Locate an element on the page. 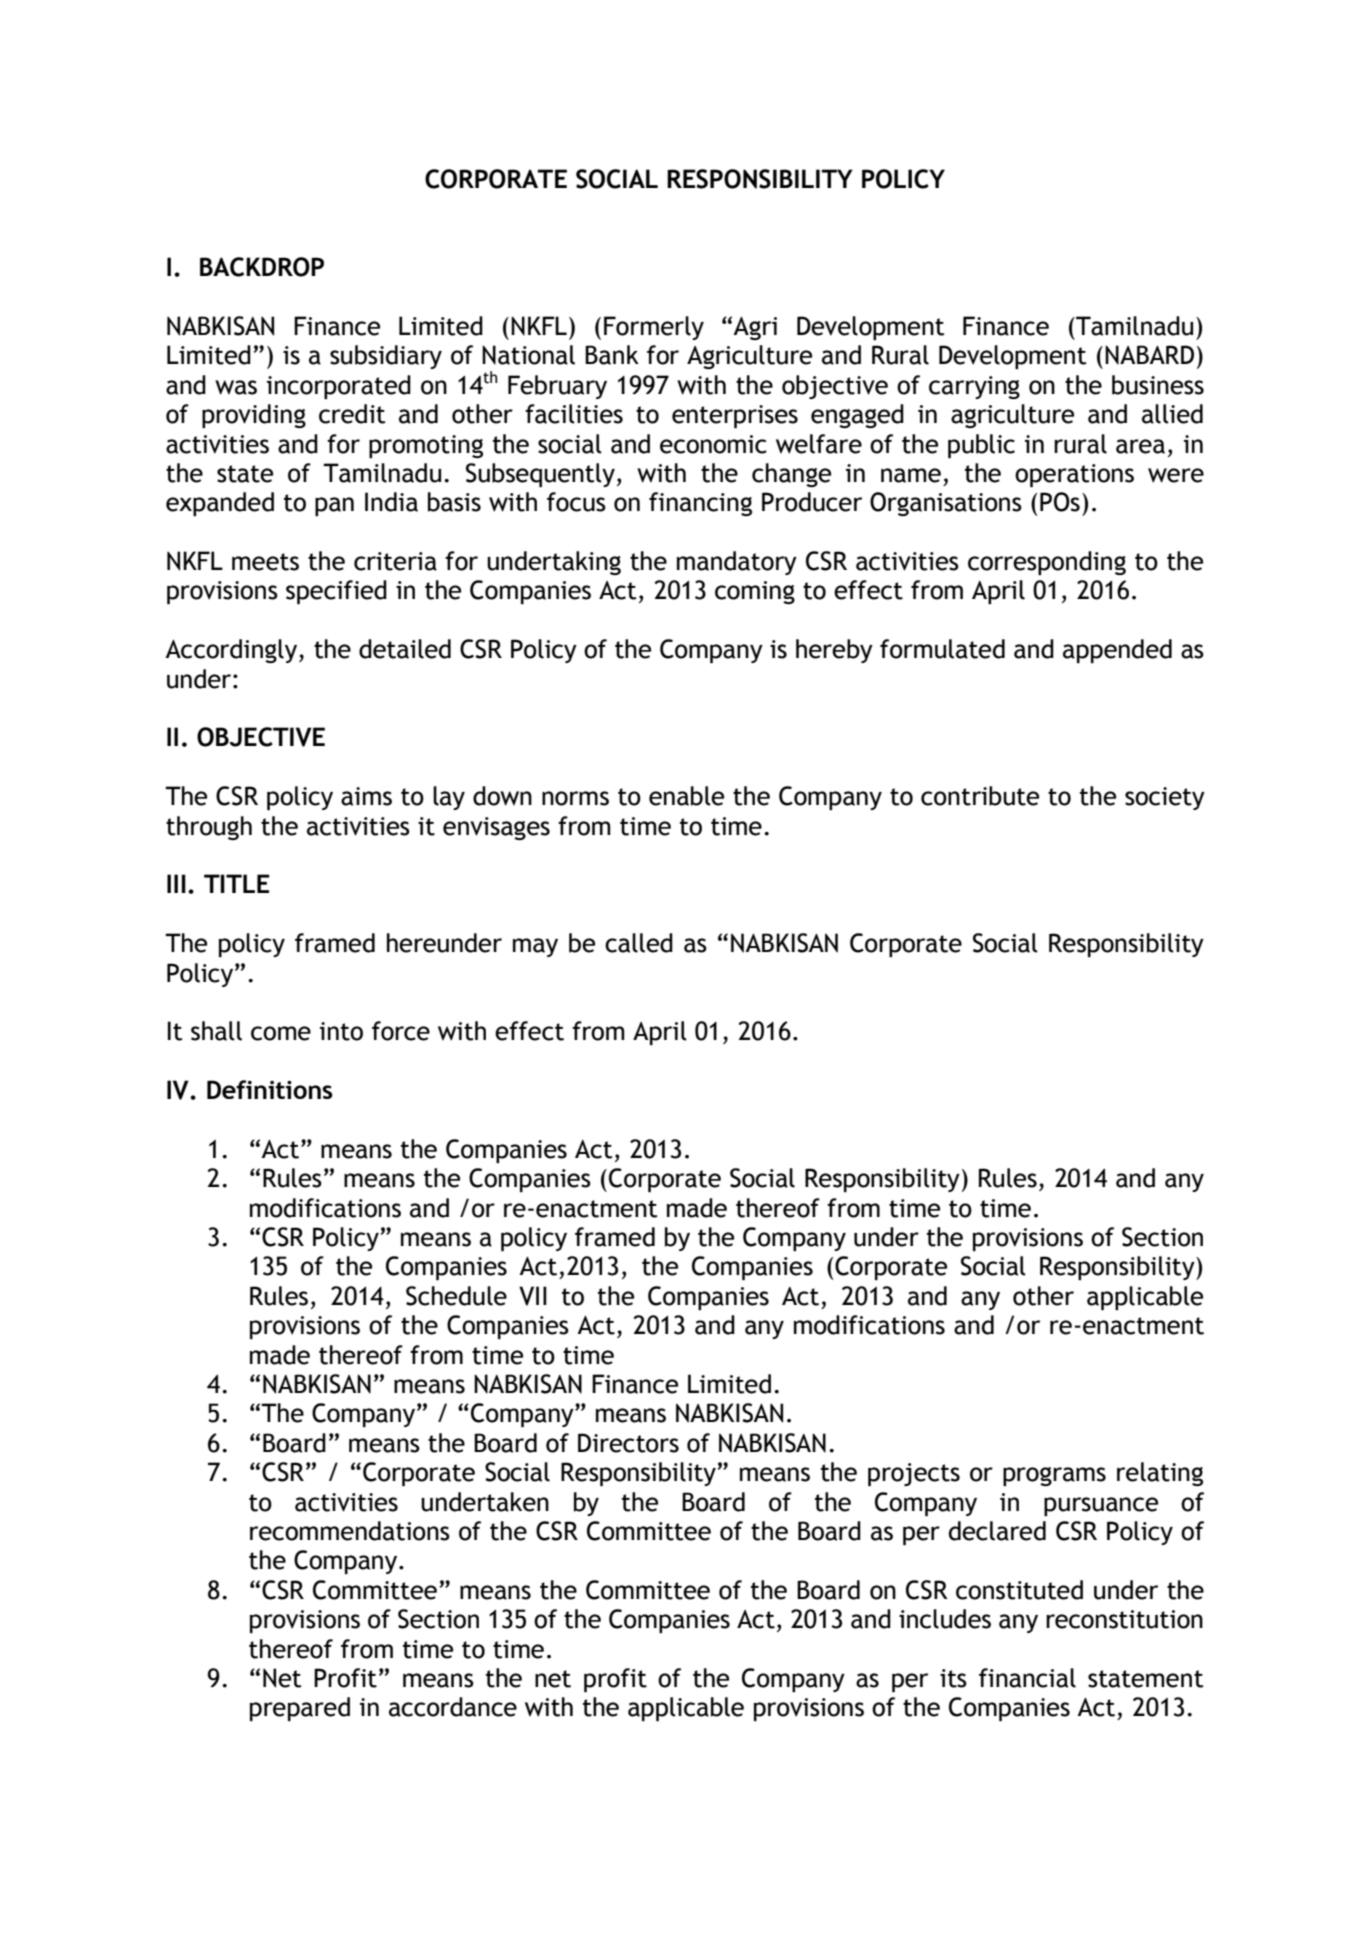  programs is located at coordinates (1054, 1476).
